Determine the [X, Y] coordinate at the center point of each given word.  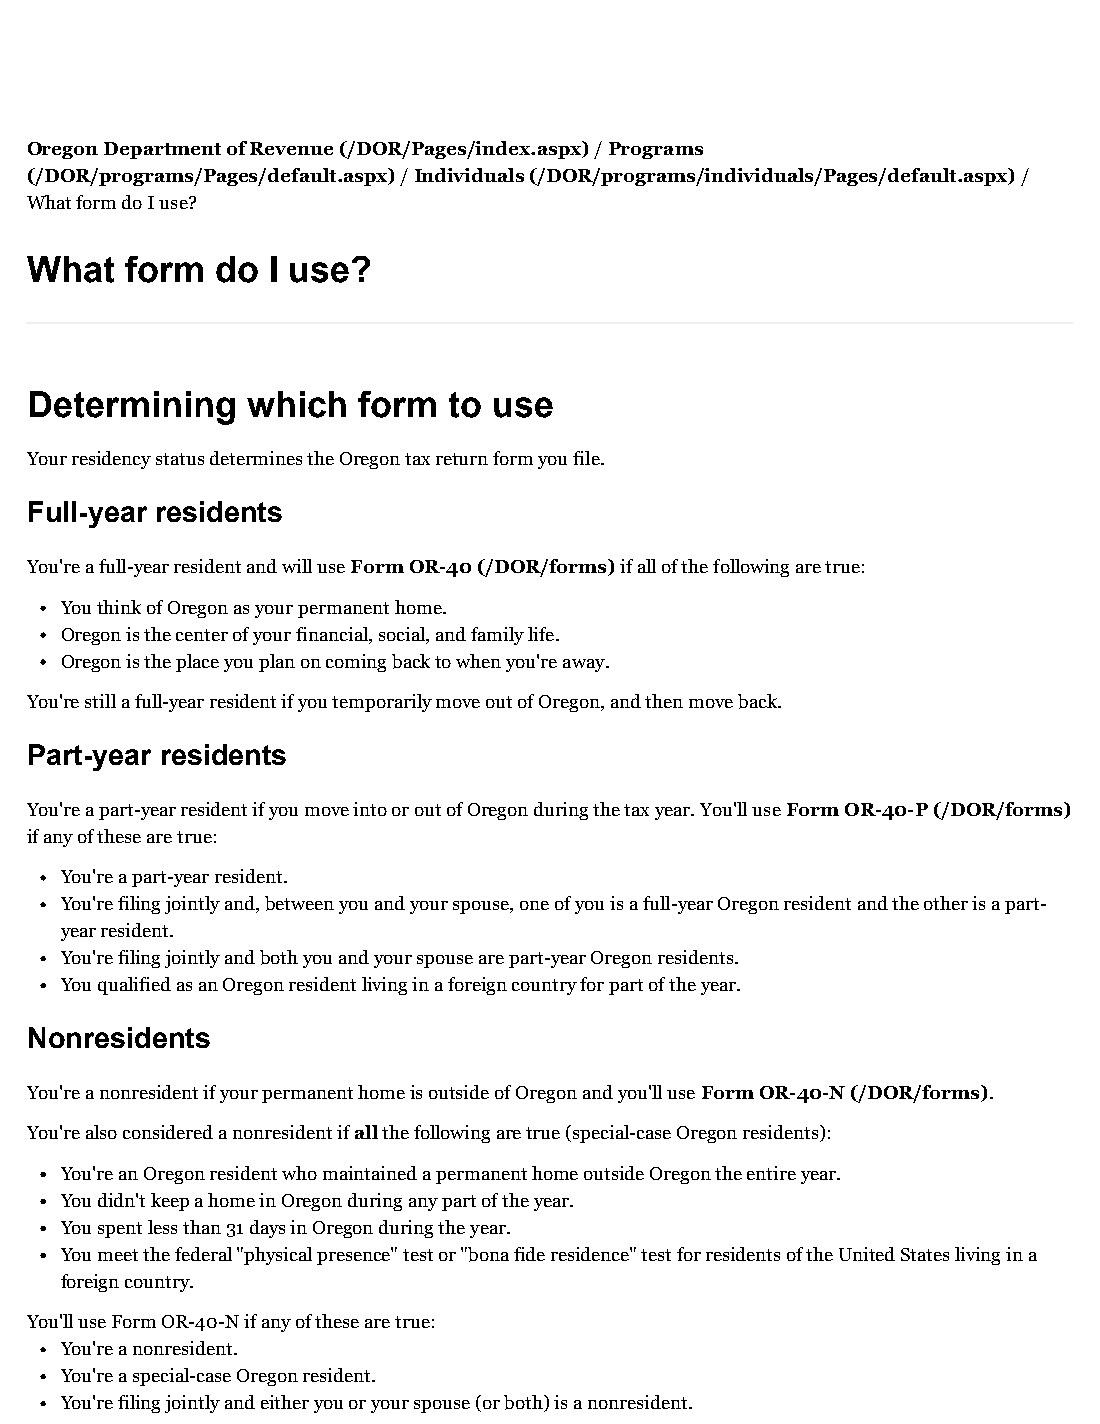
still [100, 701]
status [180, 459]
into [370, 809]
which [296, 404]
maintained [370, 1173]
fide [529, 1254]
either [285, 1402]
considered [168, 1132]
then [664, 701]
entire [771, 1173]
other [946, 903]
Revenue [291, 148]
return [462, 459]
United [867, 1254]
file [587, 458]
